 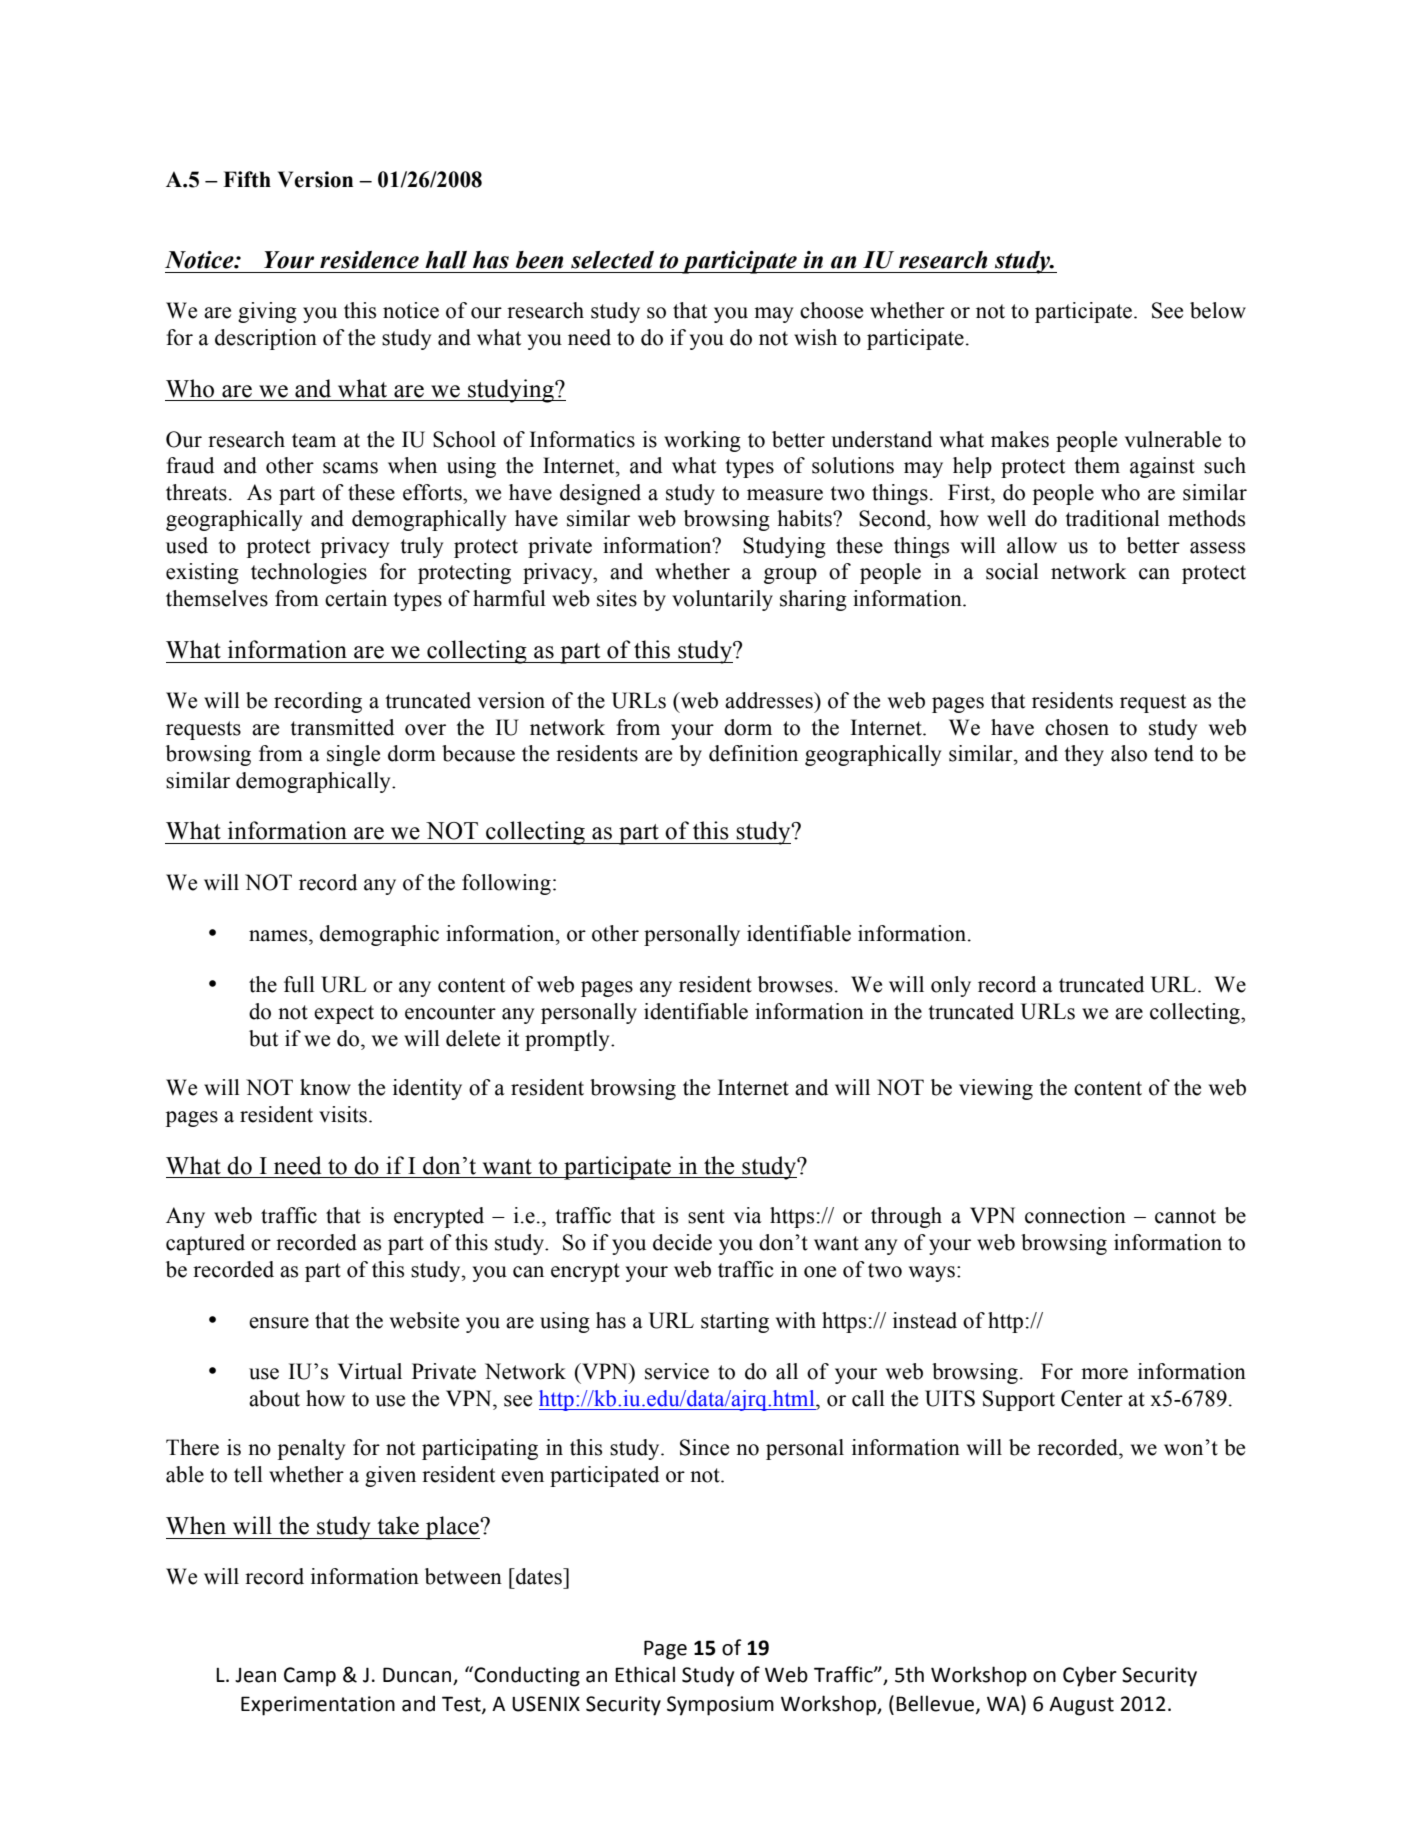 What do you see at coordinates (612, 260) in the image?
I see `selected` at bounding box center [612, 260].
